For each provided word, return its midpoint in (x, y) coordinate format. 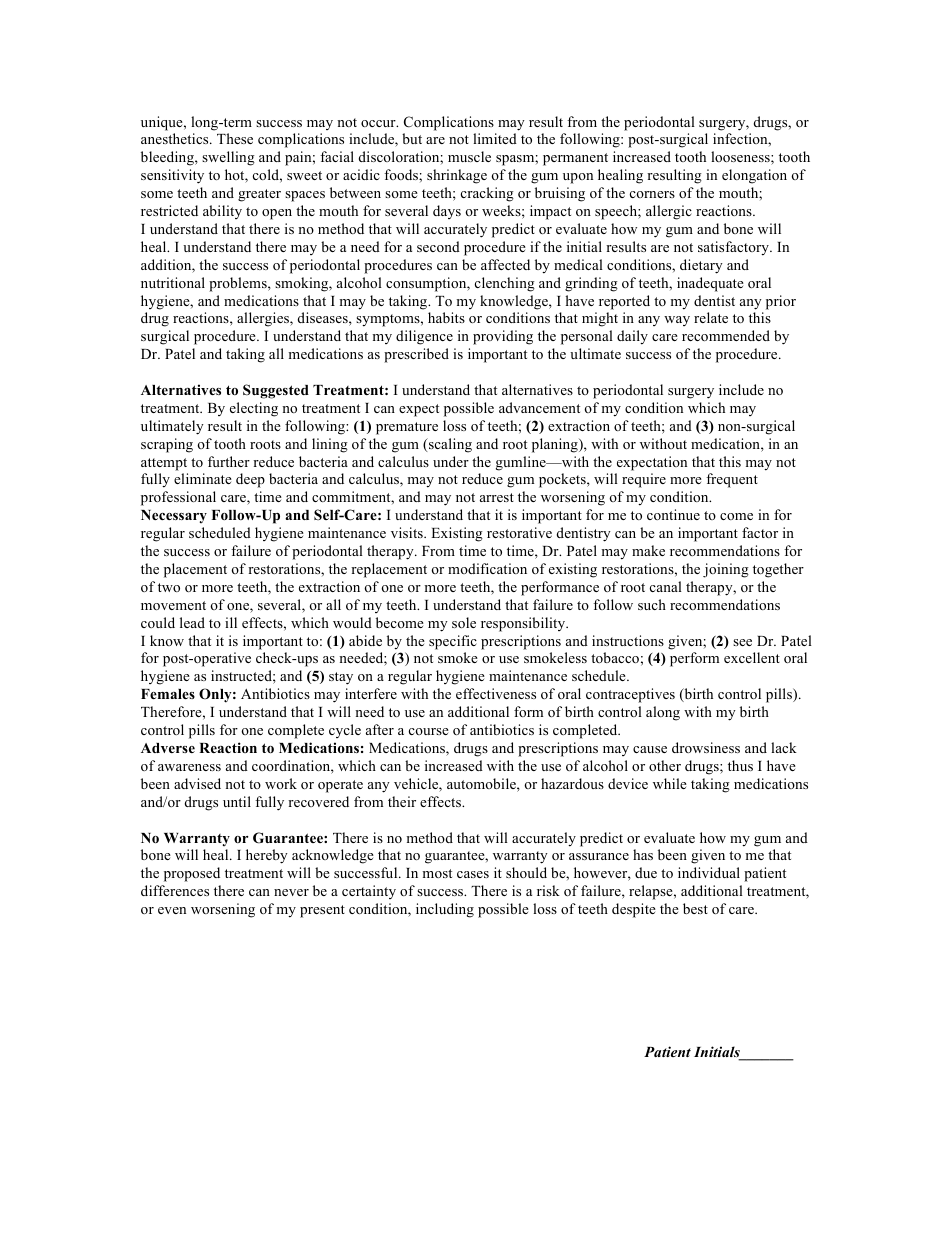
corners (652, 194)
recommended (726, 335)
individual (709, 872)
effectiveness (496, 693)
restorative (519, 532)
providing (503, 337)
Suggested (276, 391)
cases (473, 874)
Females (168, 694)
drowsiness (706, 747)
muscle (469, 156)
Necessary (174, 516)
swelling (228, 158)
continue (673, 514)
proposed (192, 874)
